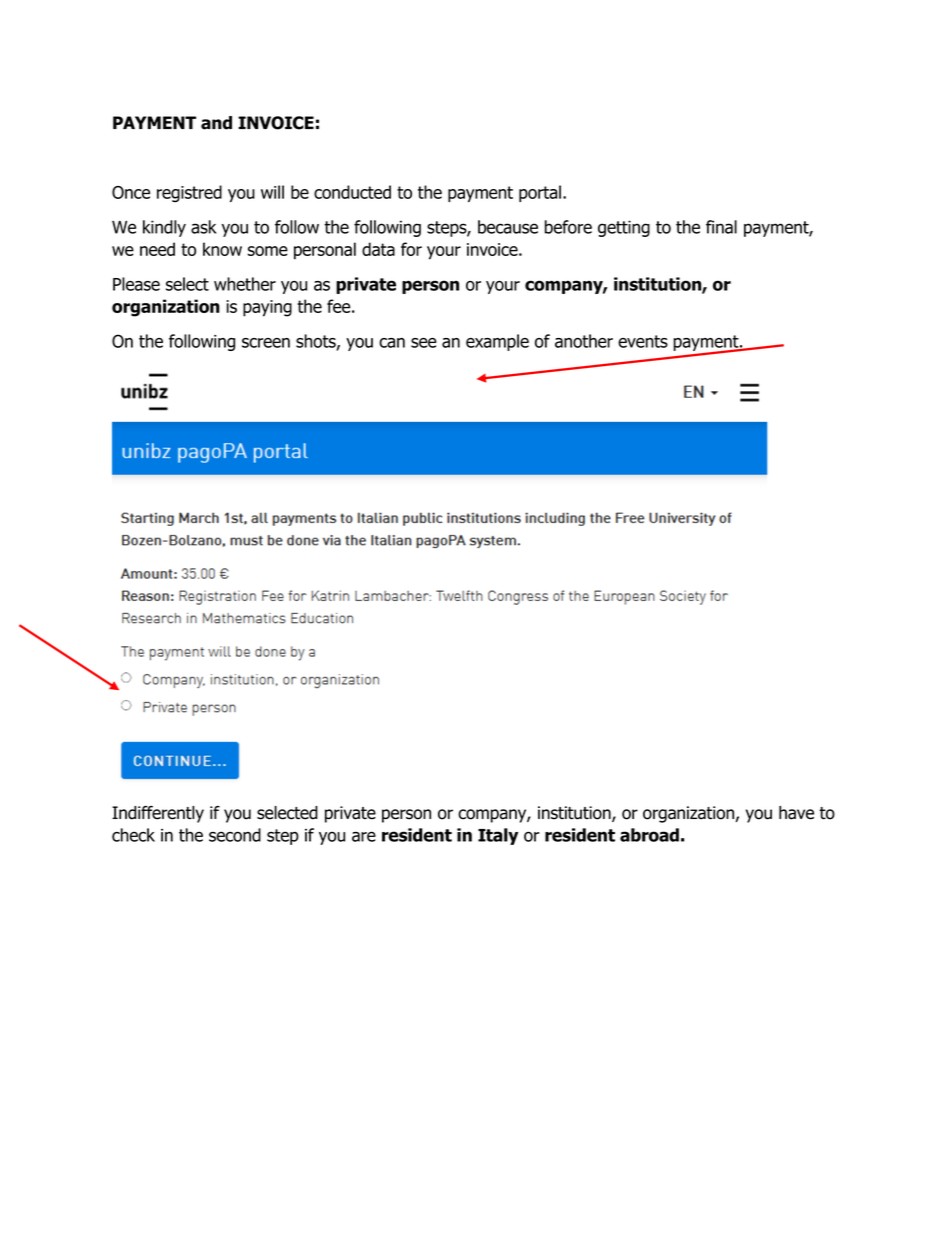 Image resolution: width=952 pixels, height=1233 pixels. What do you see at coordinates (266, 343) in the screenshot?
I see `screen` at bounding box center [266, 343].
